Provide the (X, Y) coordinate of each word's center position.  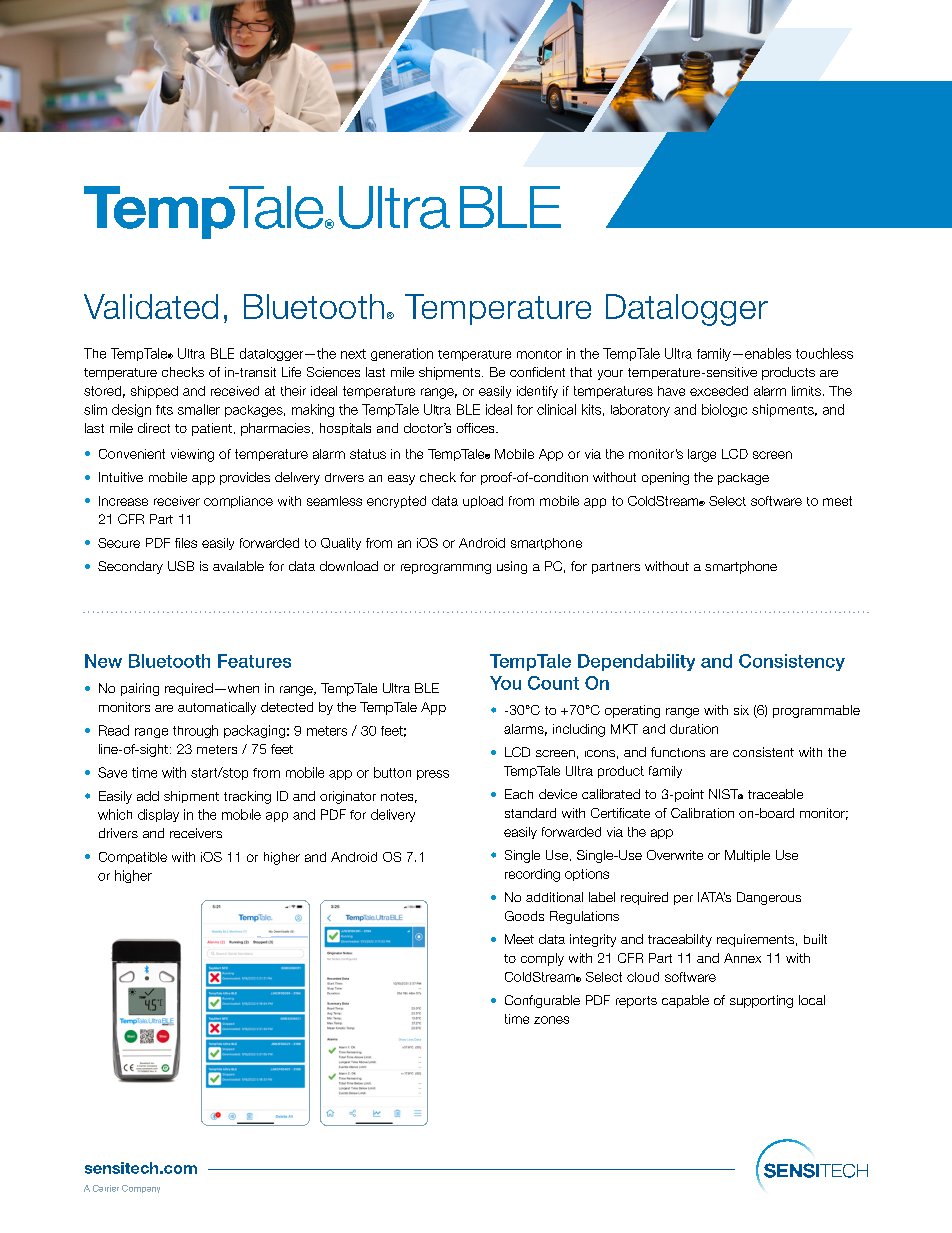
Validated (151, 306)
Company (141, 1189)
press (433, 775)
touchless (824, 353)
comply (542, 959)
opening (665, 478)
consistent (763, 752)
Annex (742, 958)
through (195, 731)
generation (402, 354)
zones (551, 1020)
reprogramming (446, 569)
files (186, 543)
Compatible (133, 858)
